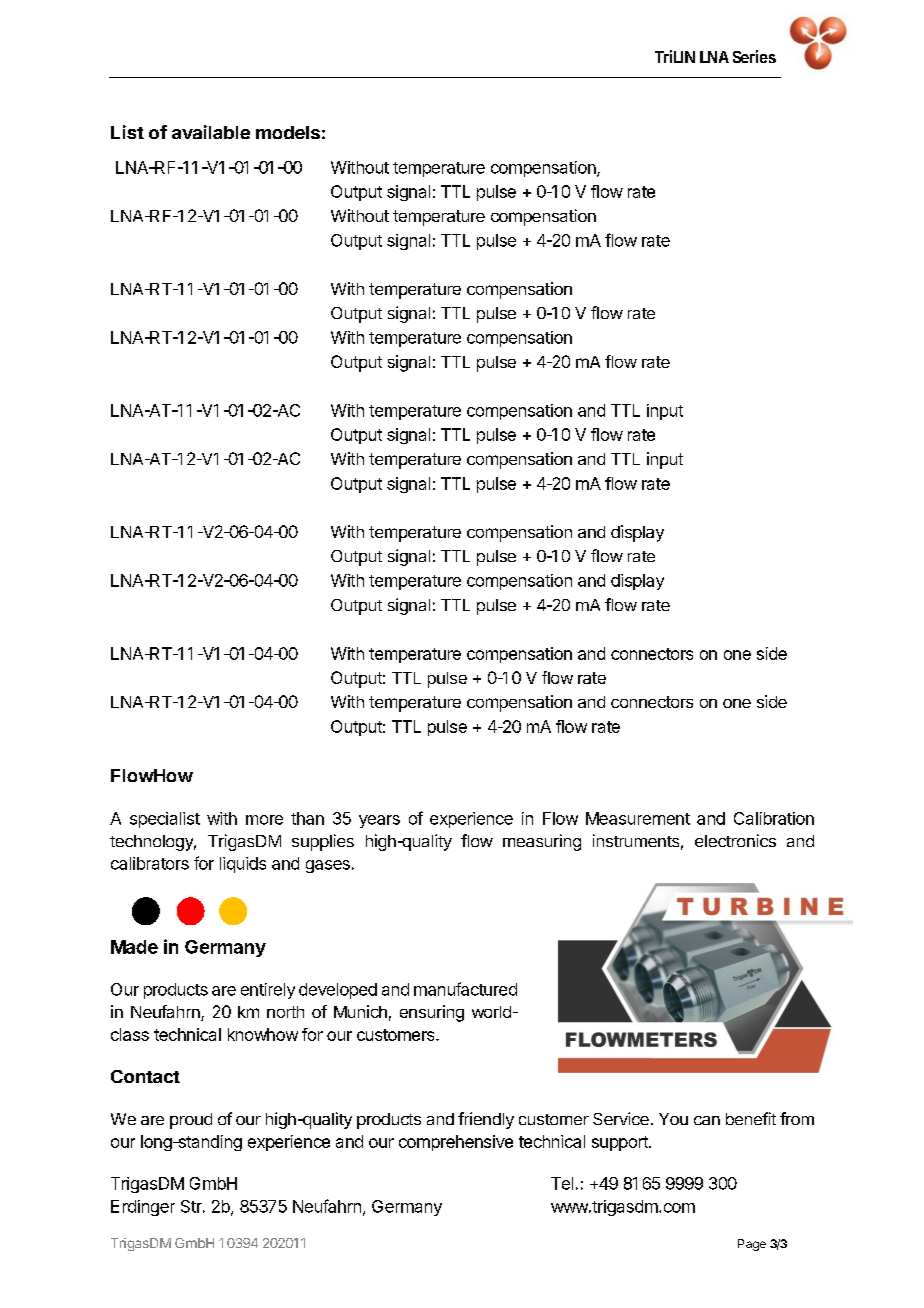 The width and height of the screenshot is (924, 1308). I want to click on measuring, so click(542, 842).
